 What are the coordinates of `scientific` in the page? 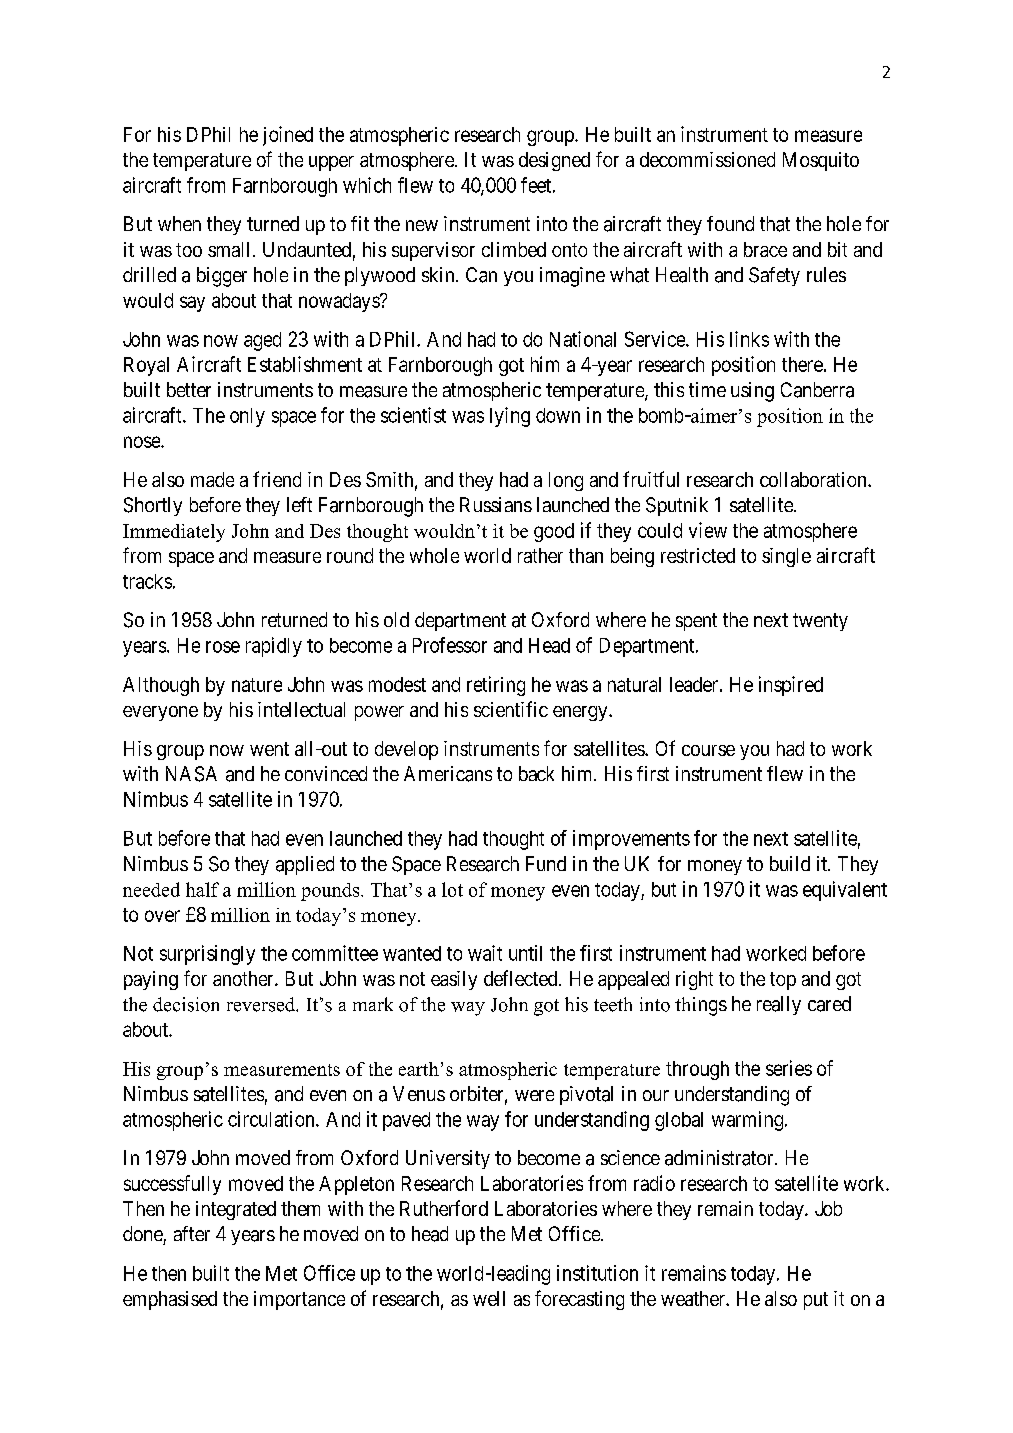 It's located at (511, 709).
